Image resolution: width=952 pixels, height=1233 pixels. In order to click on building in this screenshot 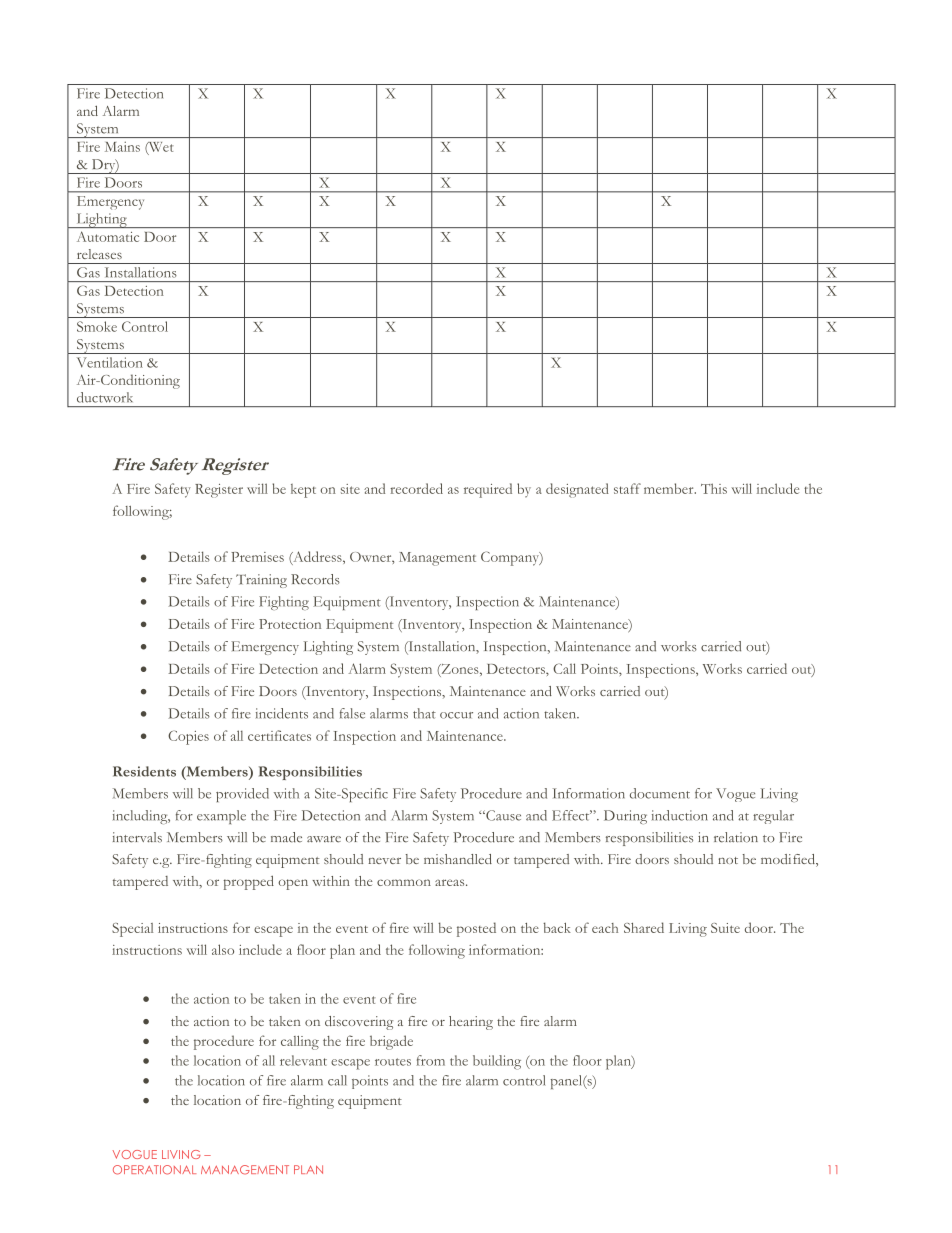, I will do `click(497, 1062)`.
